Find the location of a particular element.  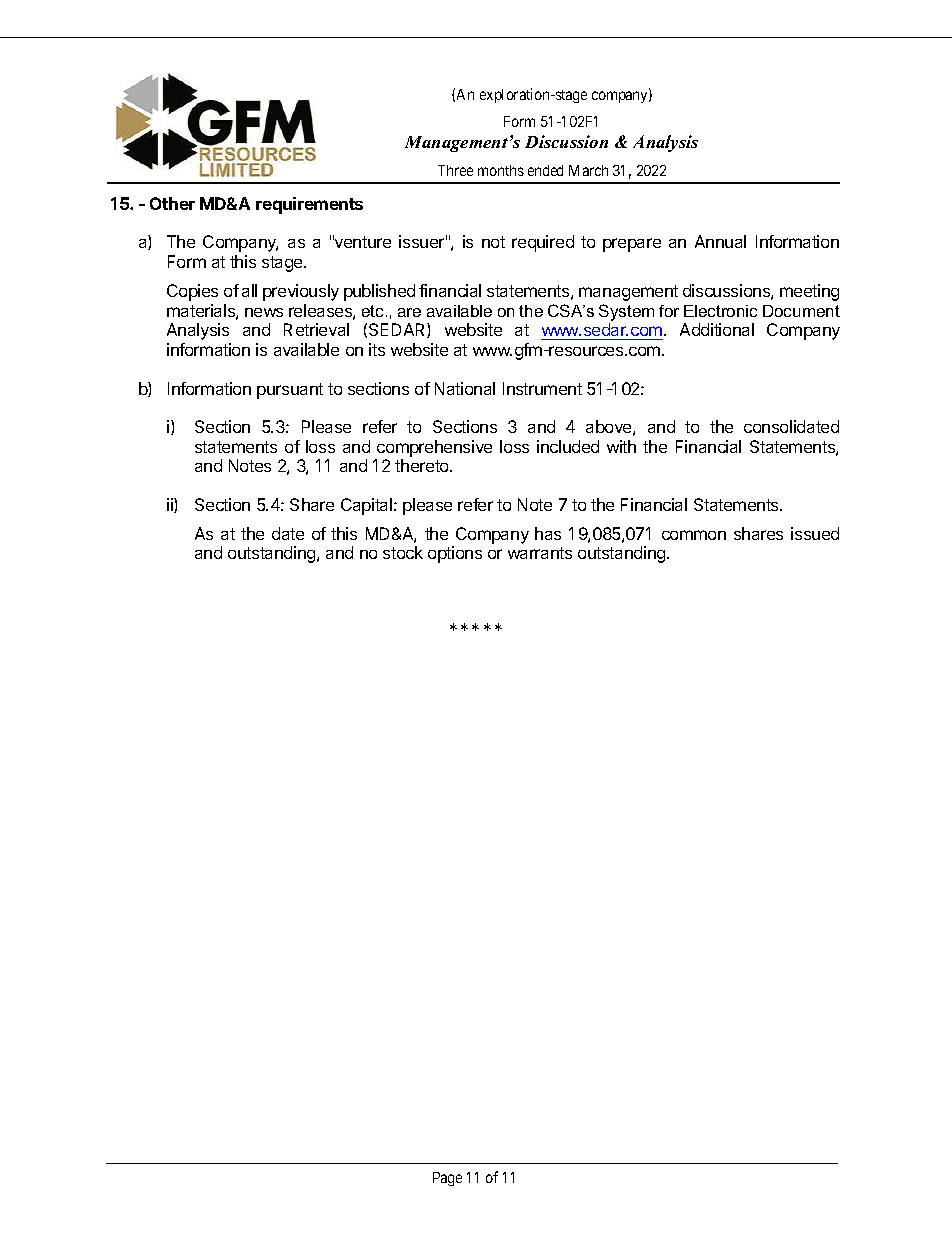

months is located at coordinates (501, 170).
